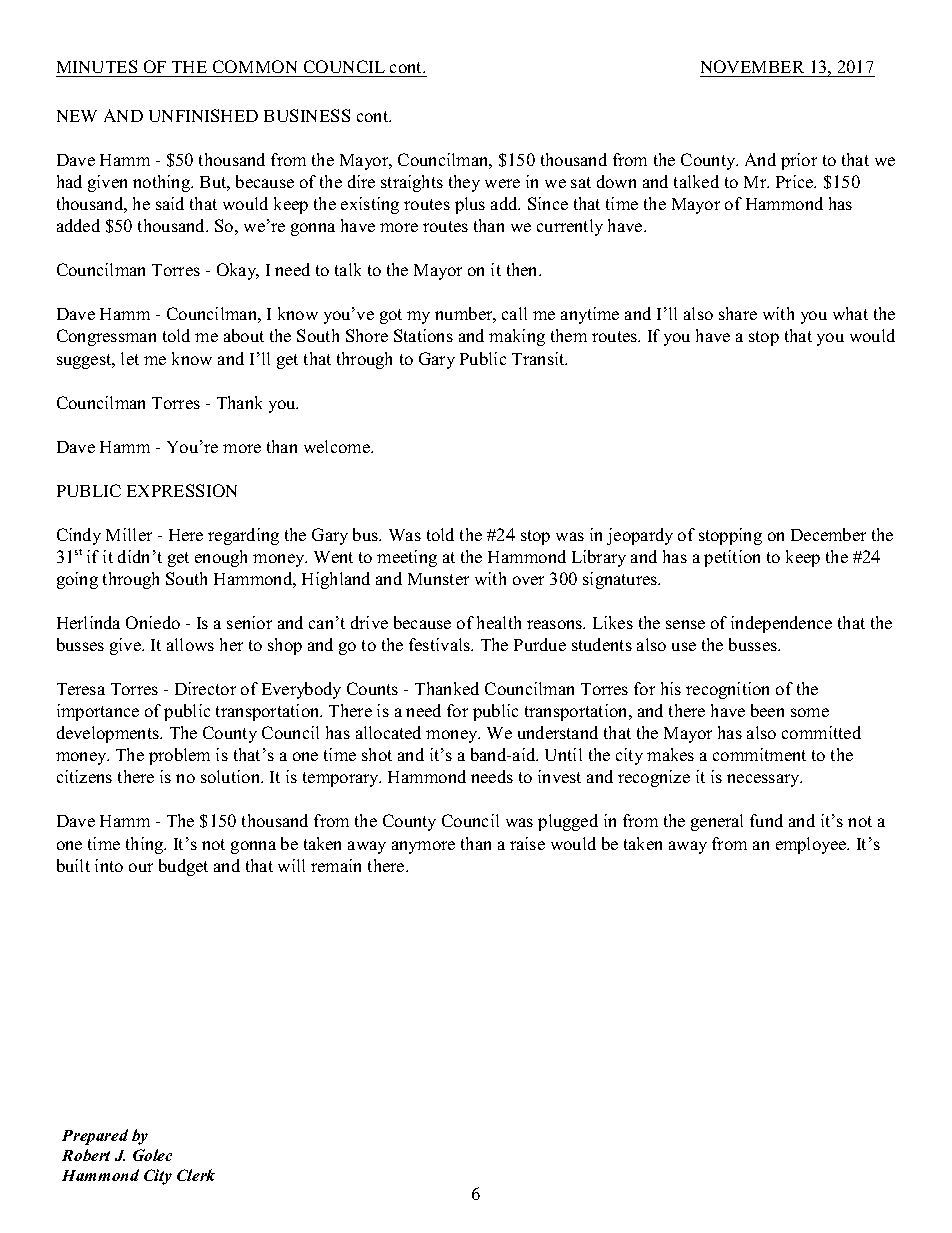  I want to click on allows, so click(190, 644).
